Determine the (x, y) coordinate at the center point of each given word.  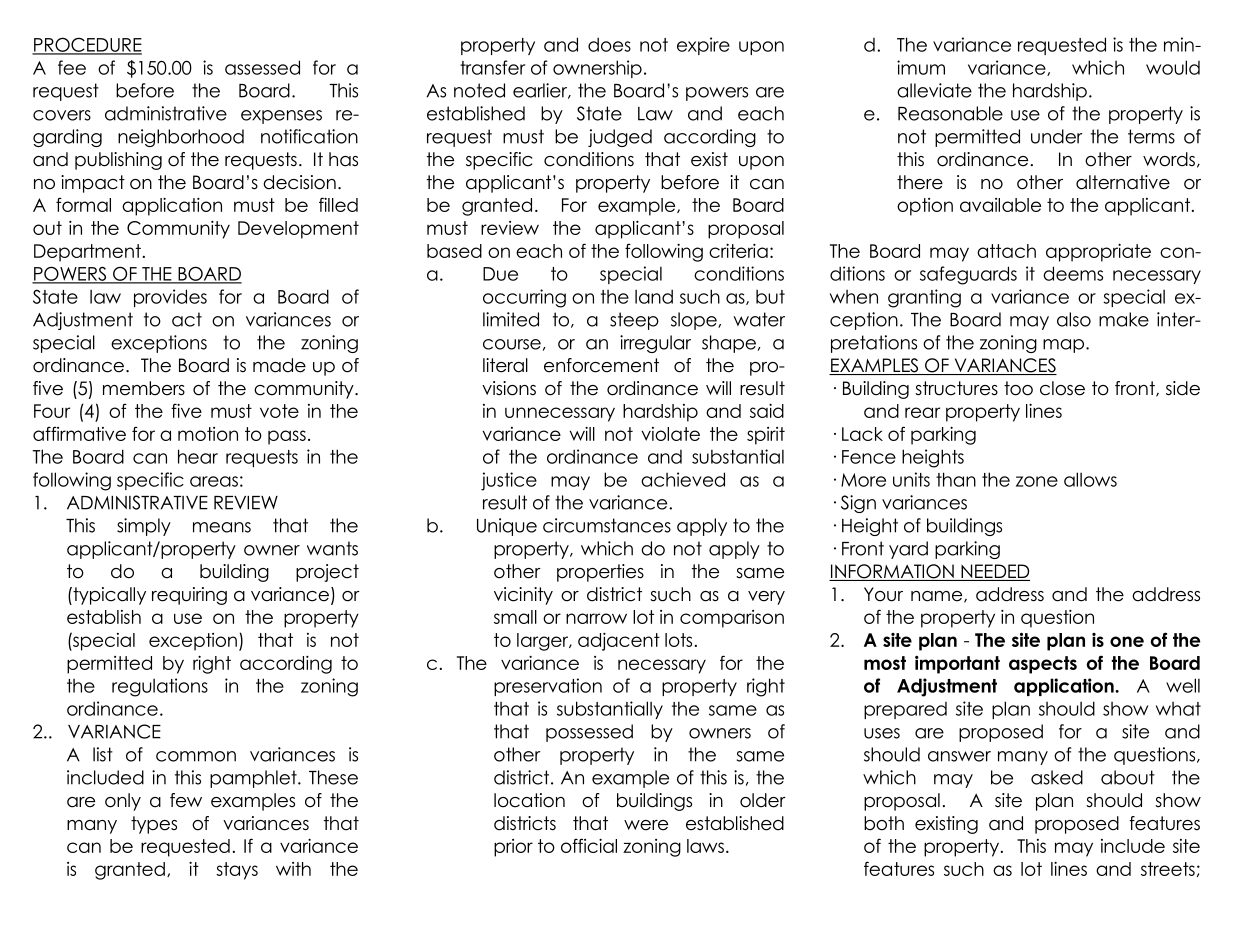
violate (670, 434)
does (609, 44)
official (589, 845)
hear (198, 456)
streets (1168, 869)
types (154, 825)
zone (1037, 481)
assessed (262, 67)
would (1173, 67)
